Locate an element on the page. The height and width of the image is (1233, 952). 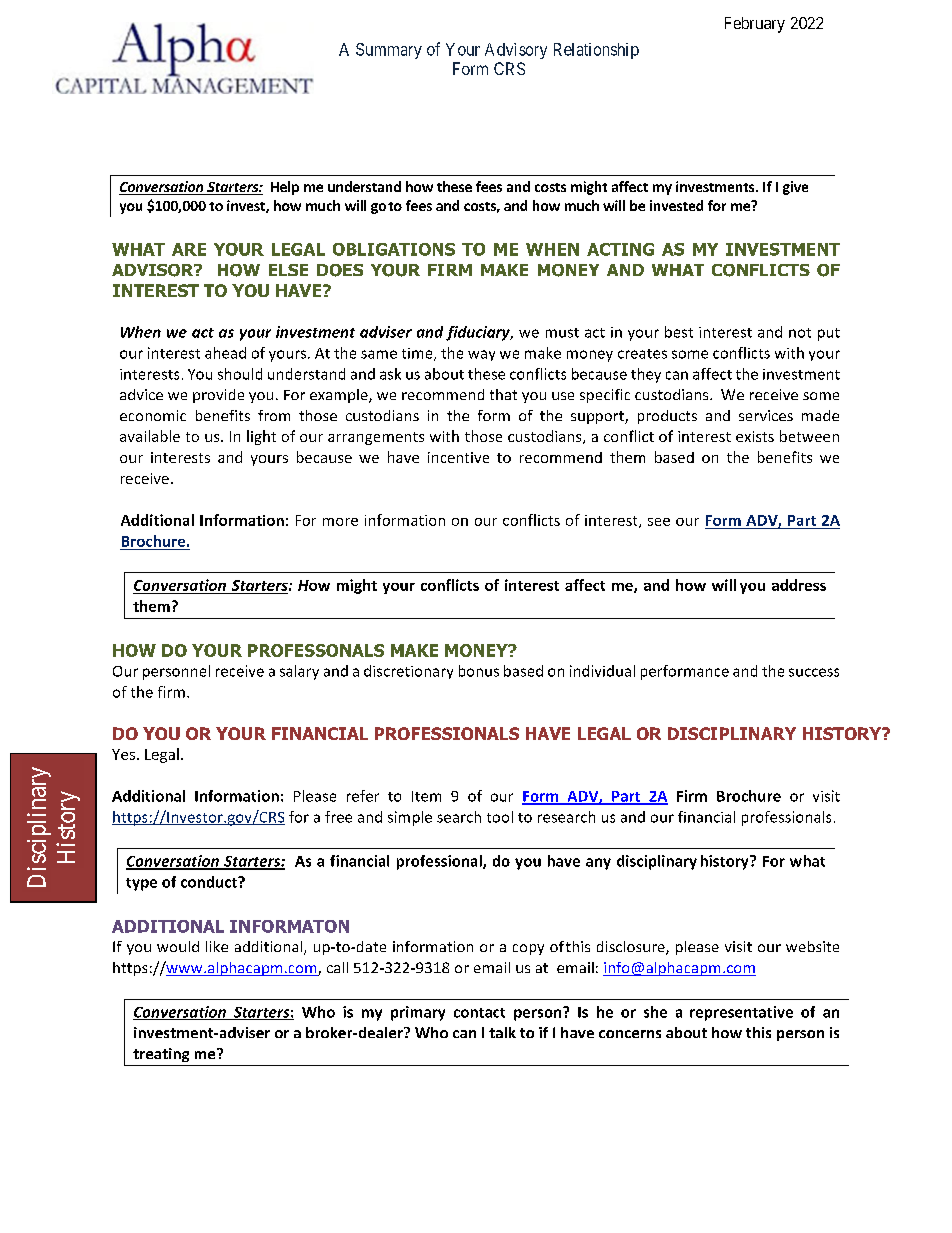
Summary is located at coordinates (389, 51).
